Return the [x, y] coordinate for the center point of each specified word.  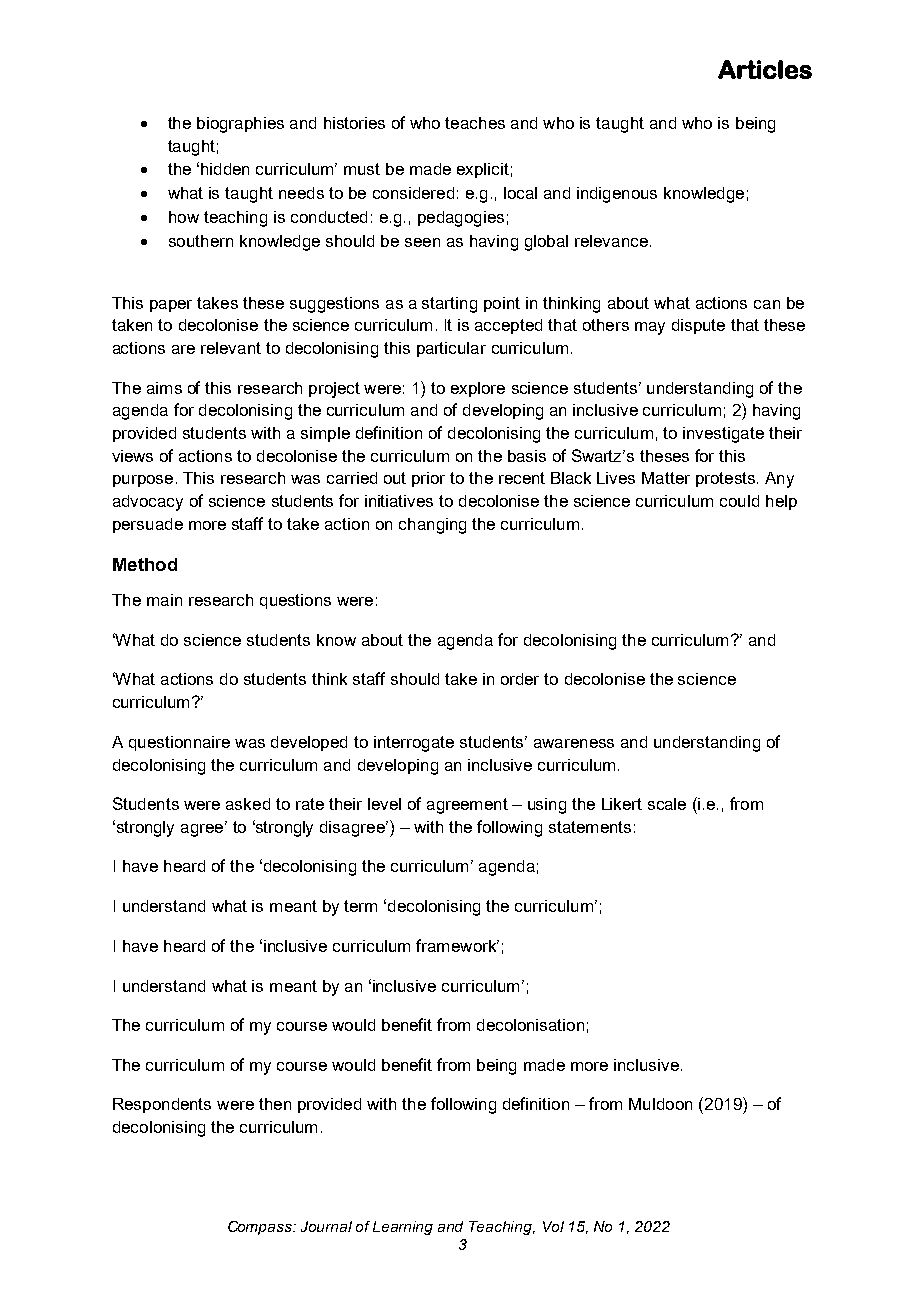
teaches [475, 123]
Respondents [162, 1105]
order [520, 679]
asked [248, 804]
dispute [698, 326]
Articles [765, 69]
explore [478, 389]
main [164, 600]
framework [457, 945]
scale [667, 804]
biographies [240, 125]
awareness [574, 743]
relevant [231, 348]
